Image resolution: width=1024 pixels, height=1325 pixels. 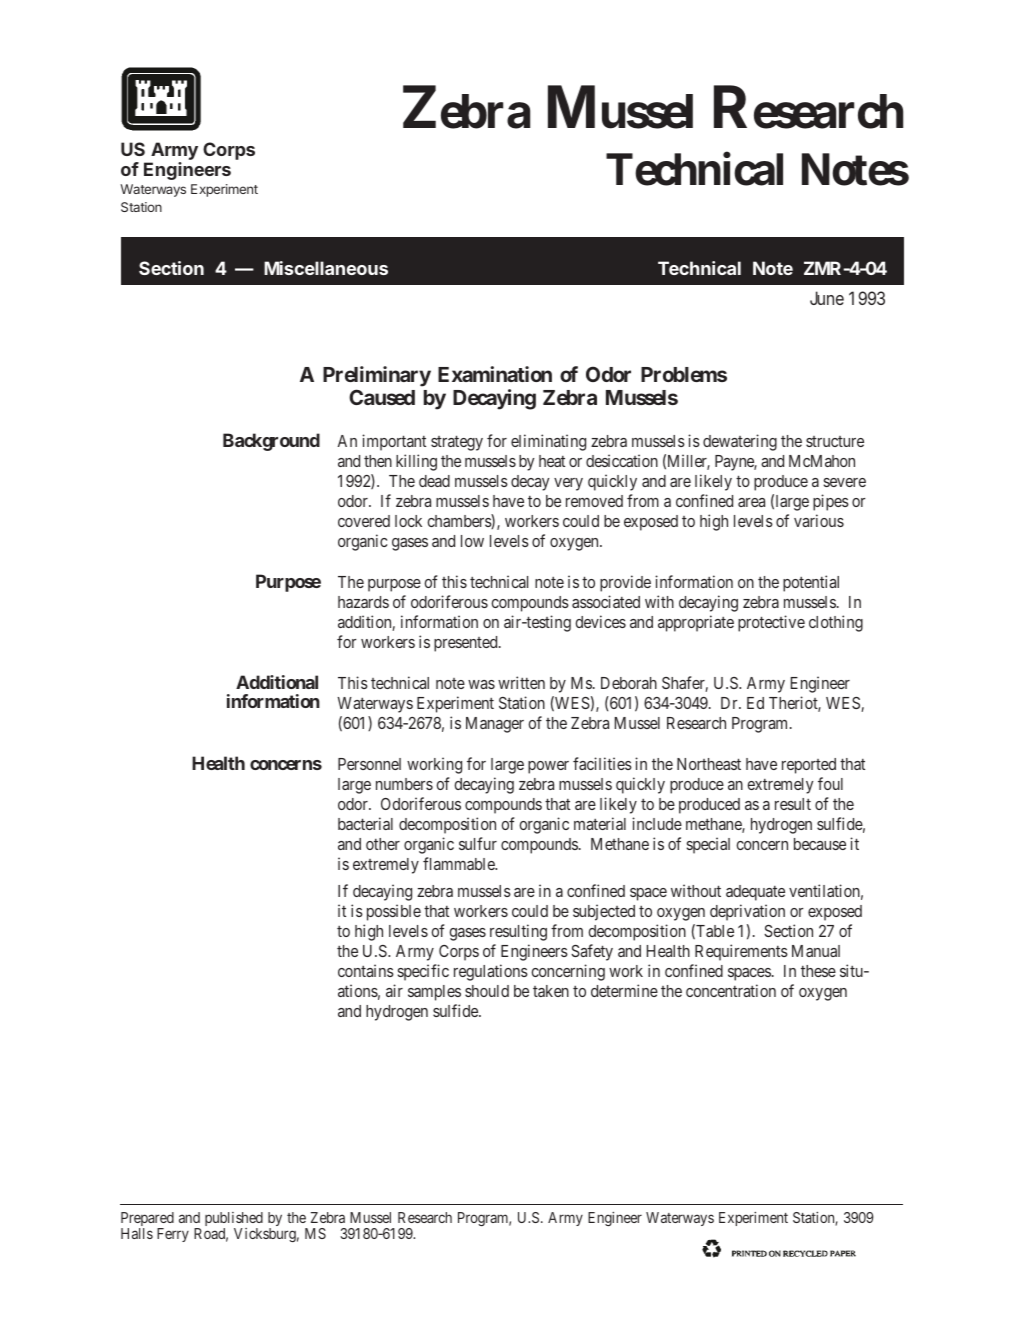 I want to click on reported, so click(x=809, y=766).
